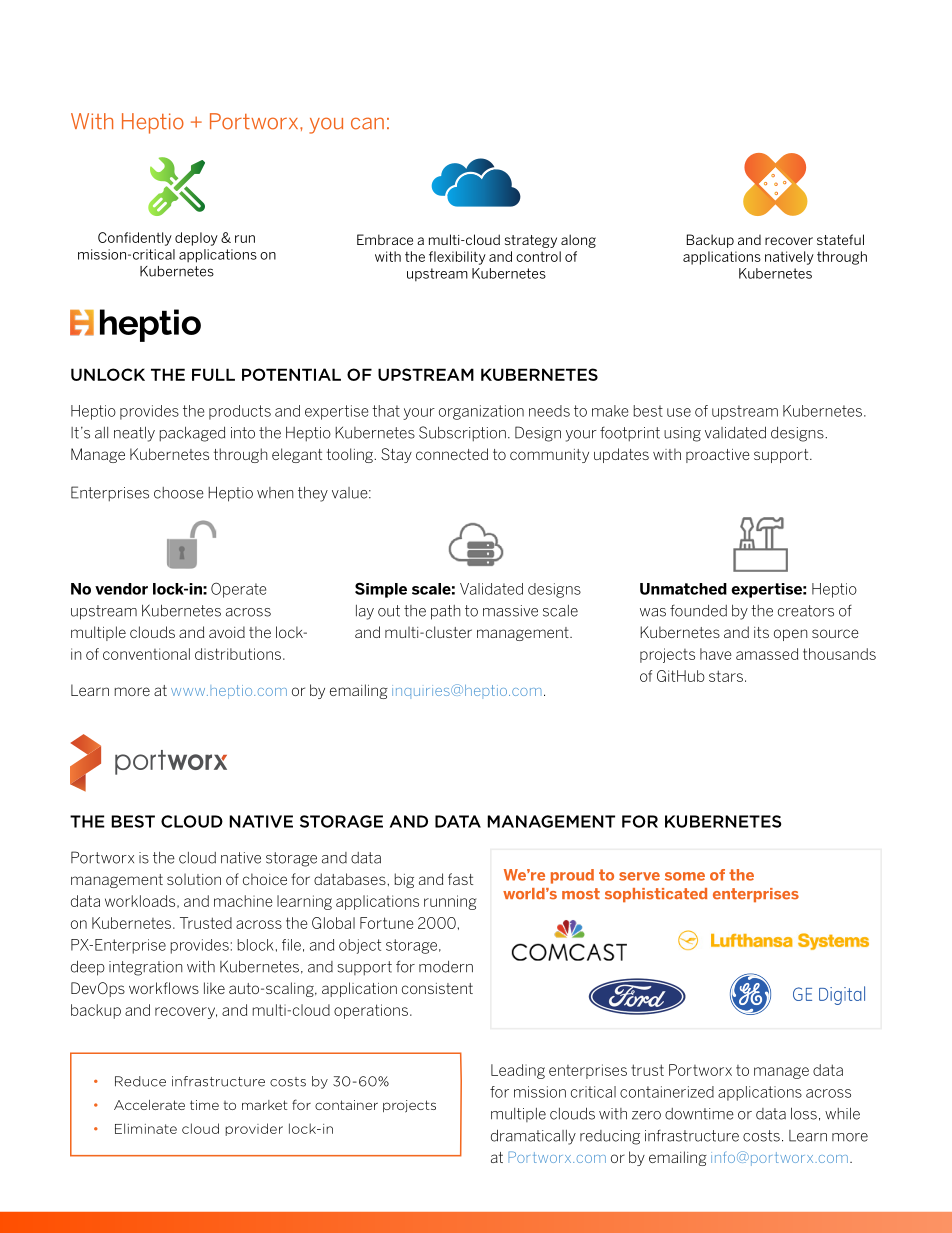  What do you see at coordinates (367, 123) in the page?
I see `can` at bounding box center [367, 123].
